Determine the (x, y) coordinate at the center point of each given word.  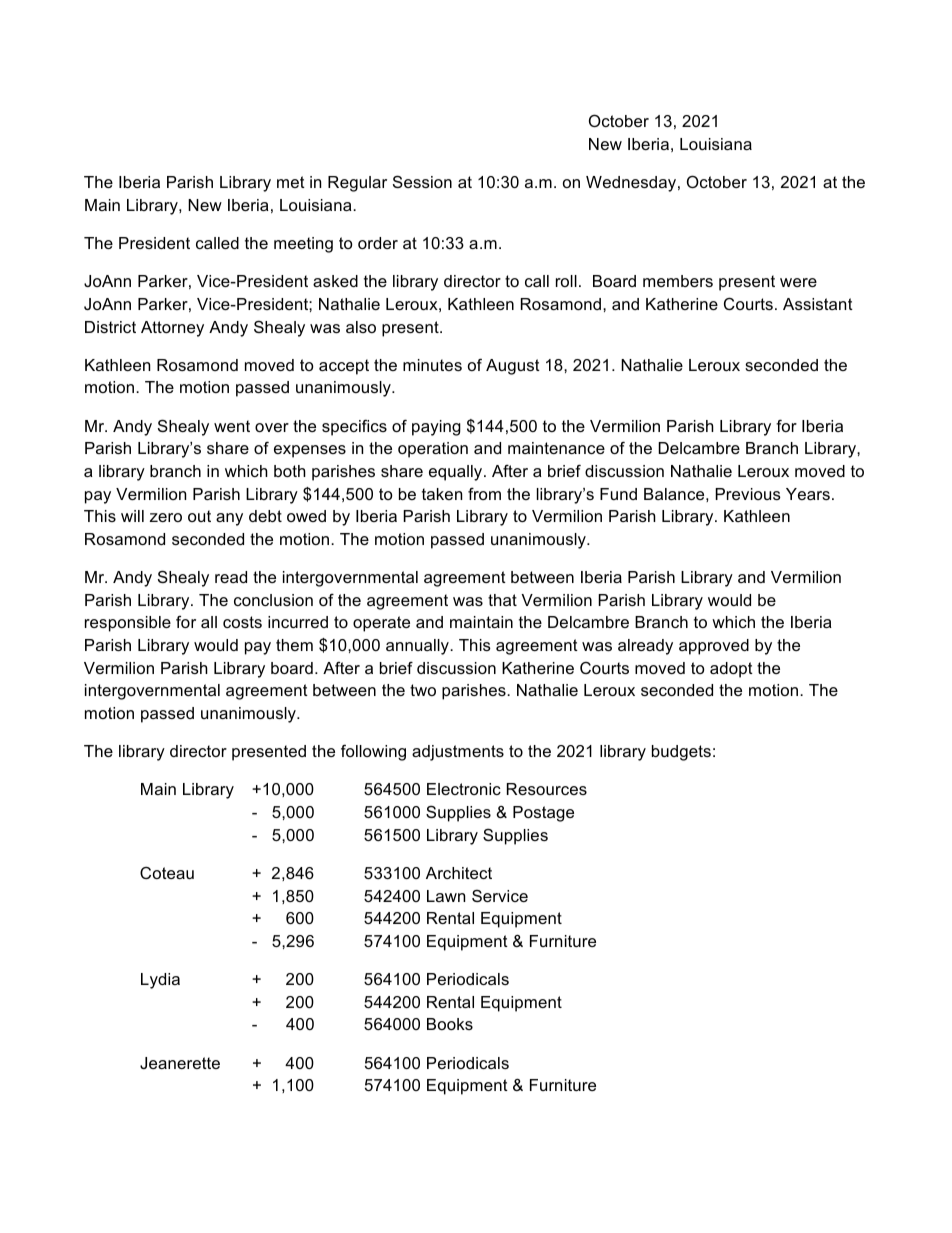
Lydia (160, 981)
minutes (432, 365)
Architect (459, 873)
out (199, 516)
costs (242, 622)
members (678, 281)
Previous (748, 494)
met (291, 182)
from (484, 493)
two (423, 690)
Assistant (818, 304)
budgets (681, 753)
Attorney (172, 329)
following (373, 752)
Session (422, 181)
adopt (731, 670)
